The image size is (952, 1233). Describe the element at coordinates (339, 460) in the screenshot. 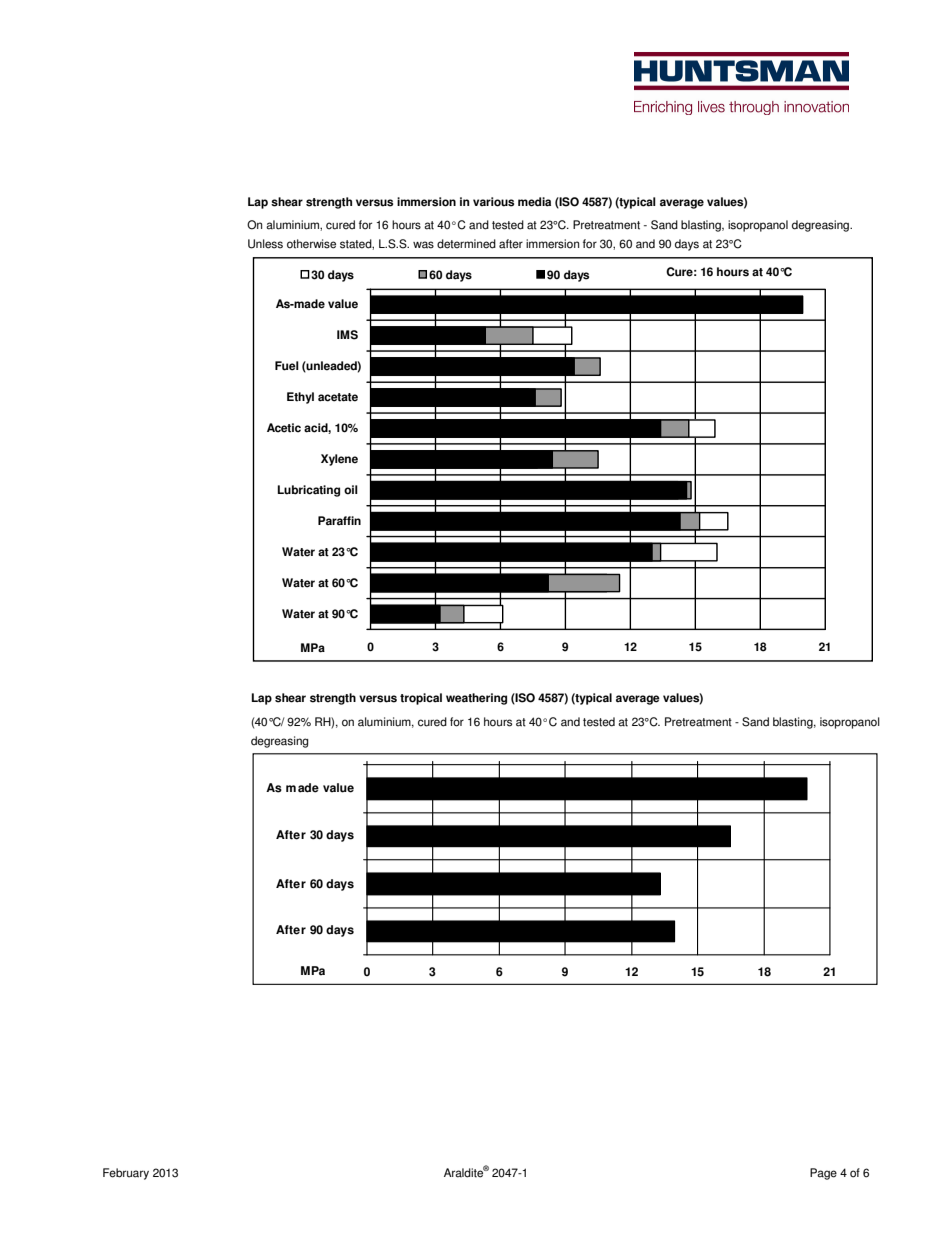

I see `Xylene` at that location.
